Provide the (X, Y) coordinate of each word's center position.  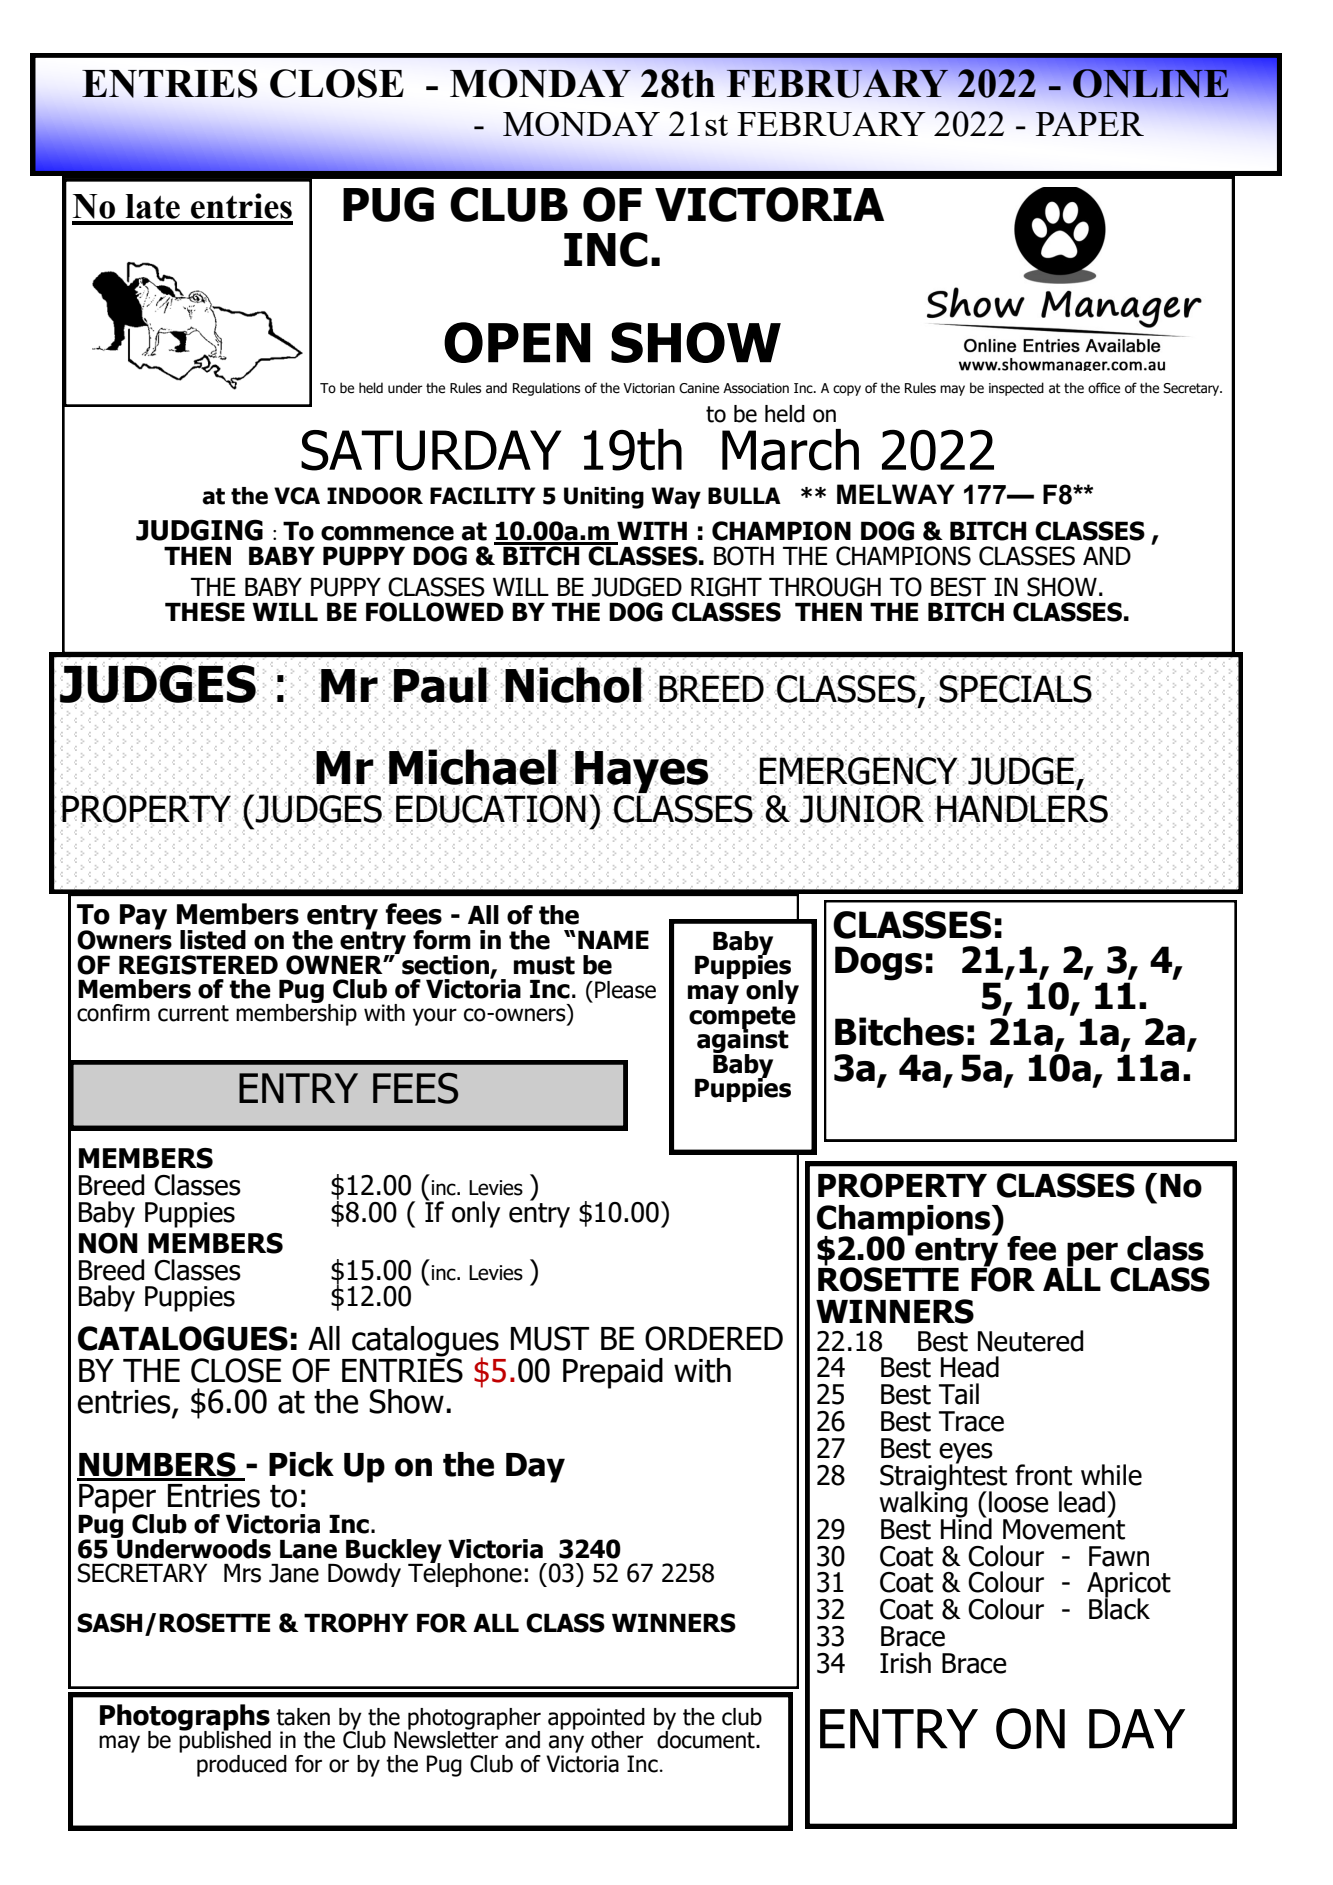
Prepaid (613, 1373)
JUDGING (199, 530)
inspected (1016, 389)
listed (213, 940)
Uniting (604, 498)
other (617, 1740)
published (225, 1740)
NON (108, 1243)
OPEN (517, 342)
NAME (613, 939)
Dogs (879, 963)
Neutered (1030, 1341)
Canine (699, 388)
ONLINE (1151, 83)
